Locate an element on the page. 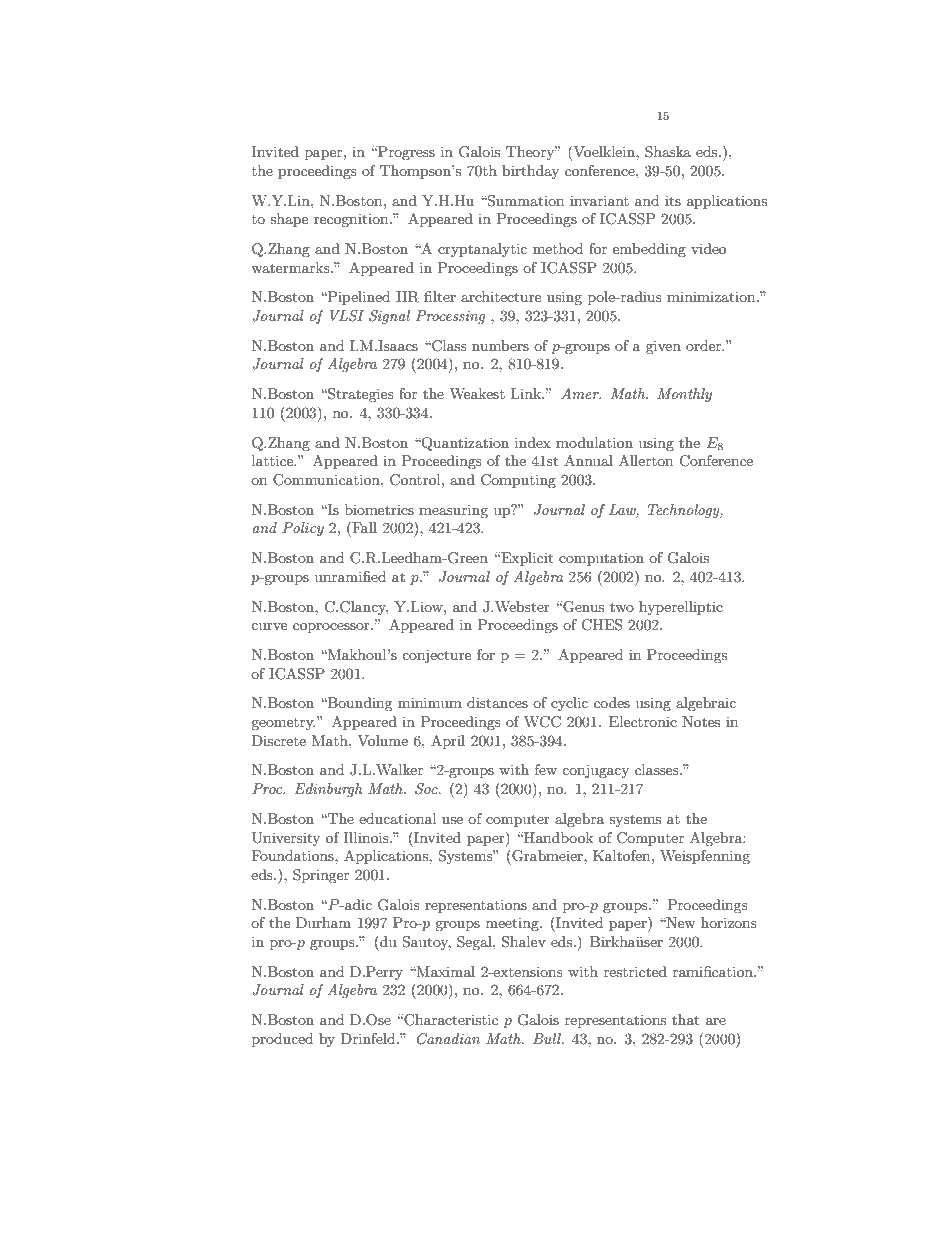 The width and height of the document is (952, 1233). recognition is located at coordinates (352, 220).
